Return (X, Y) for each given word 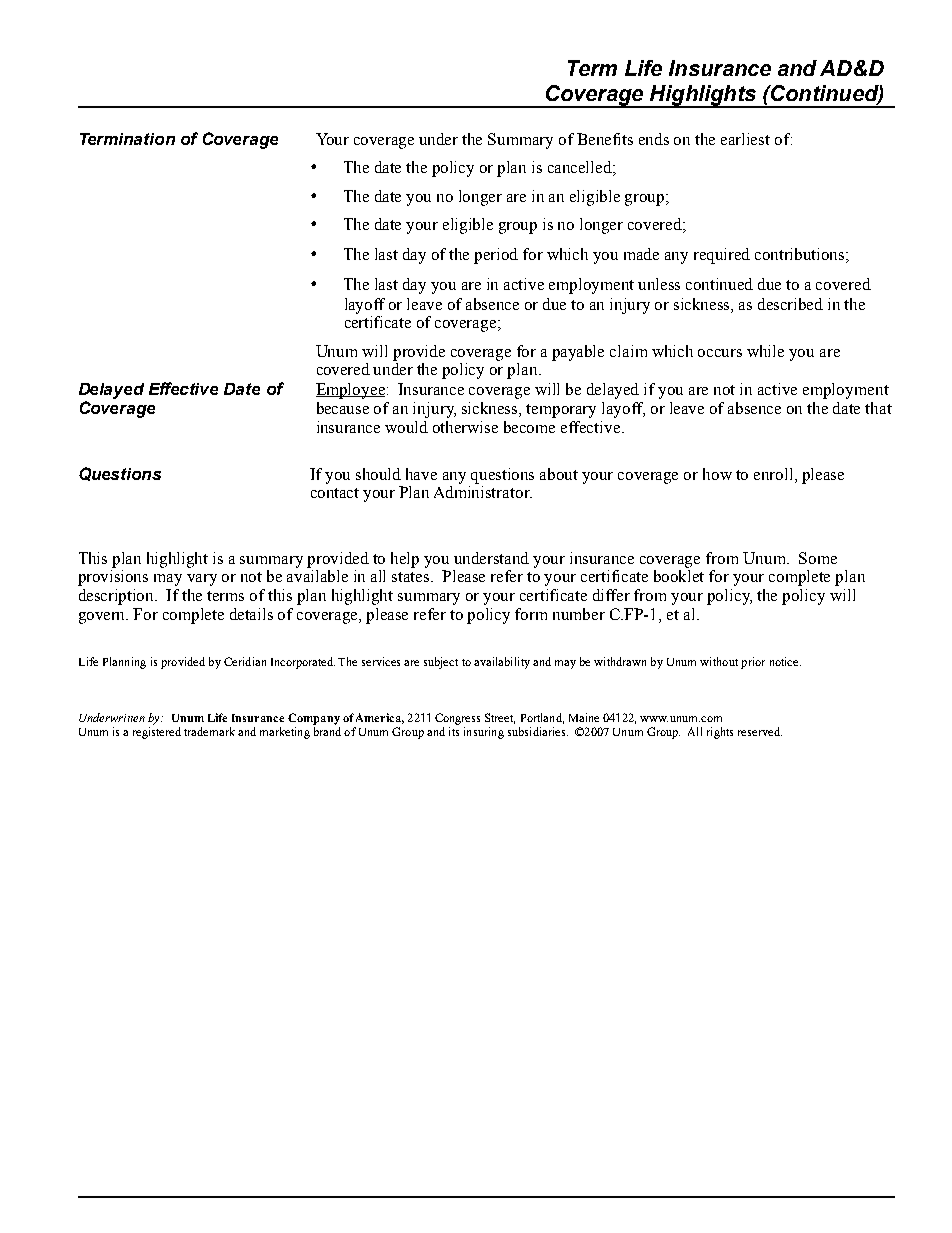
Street (500, 718)
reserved (760, 731)
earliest (745, 139)
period (496, 256)
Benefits (605, 139)
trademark (209, 731)
